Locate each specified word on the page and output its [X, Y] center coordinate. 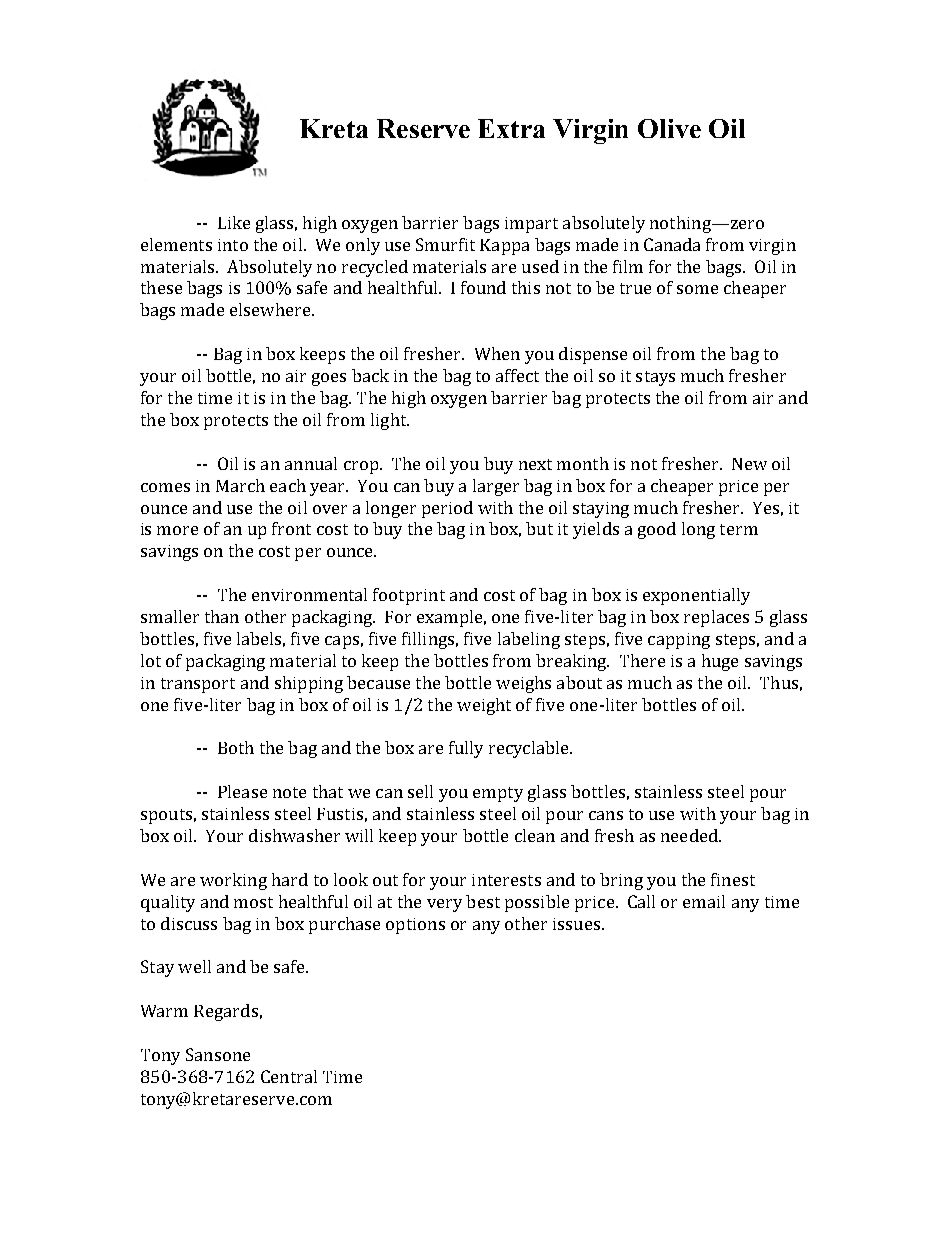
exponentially [696, 596]
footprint [409, 596]
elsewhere [271, 309]
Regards [226, 1012]
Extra [511, 128]
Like [234, 222]
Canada [672, 244]
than [222, 616]
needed [690, 835]
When [497, 353]
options [415, 926]
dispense [593, 355]
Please [242, 791]
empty [498, 794]
